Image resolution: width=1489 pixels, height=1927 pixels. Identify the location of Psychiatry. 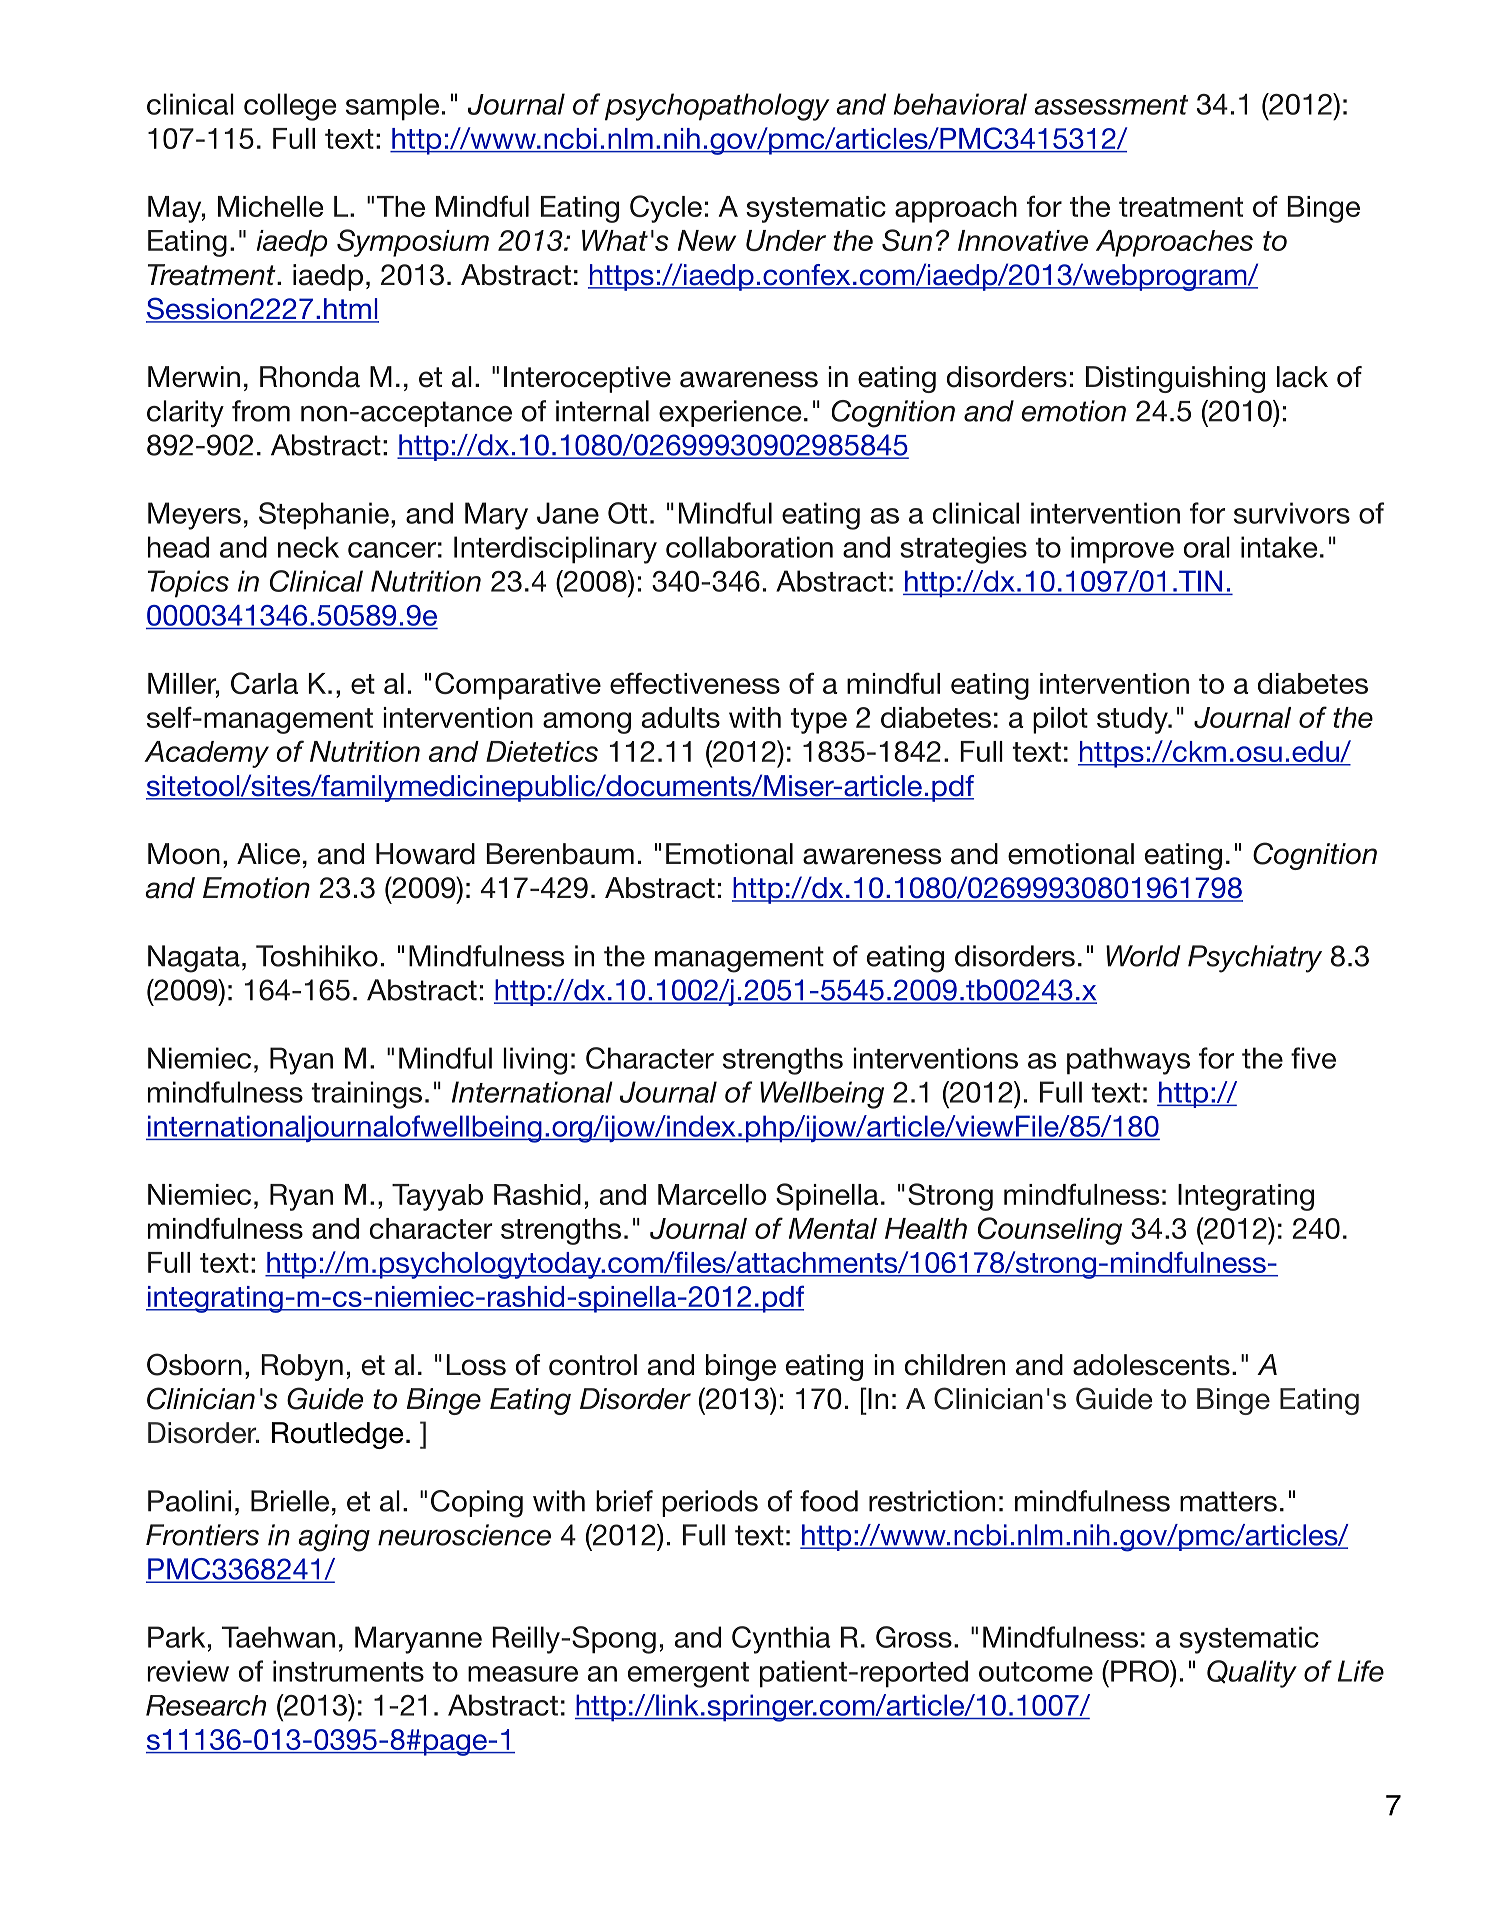
(1255, 959).
